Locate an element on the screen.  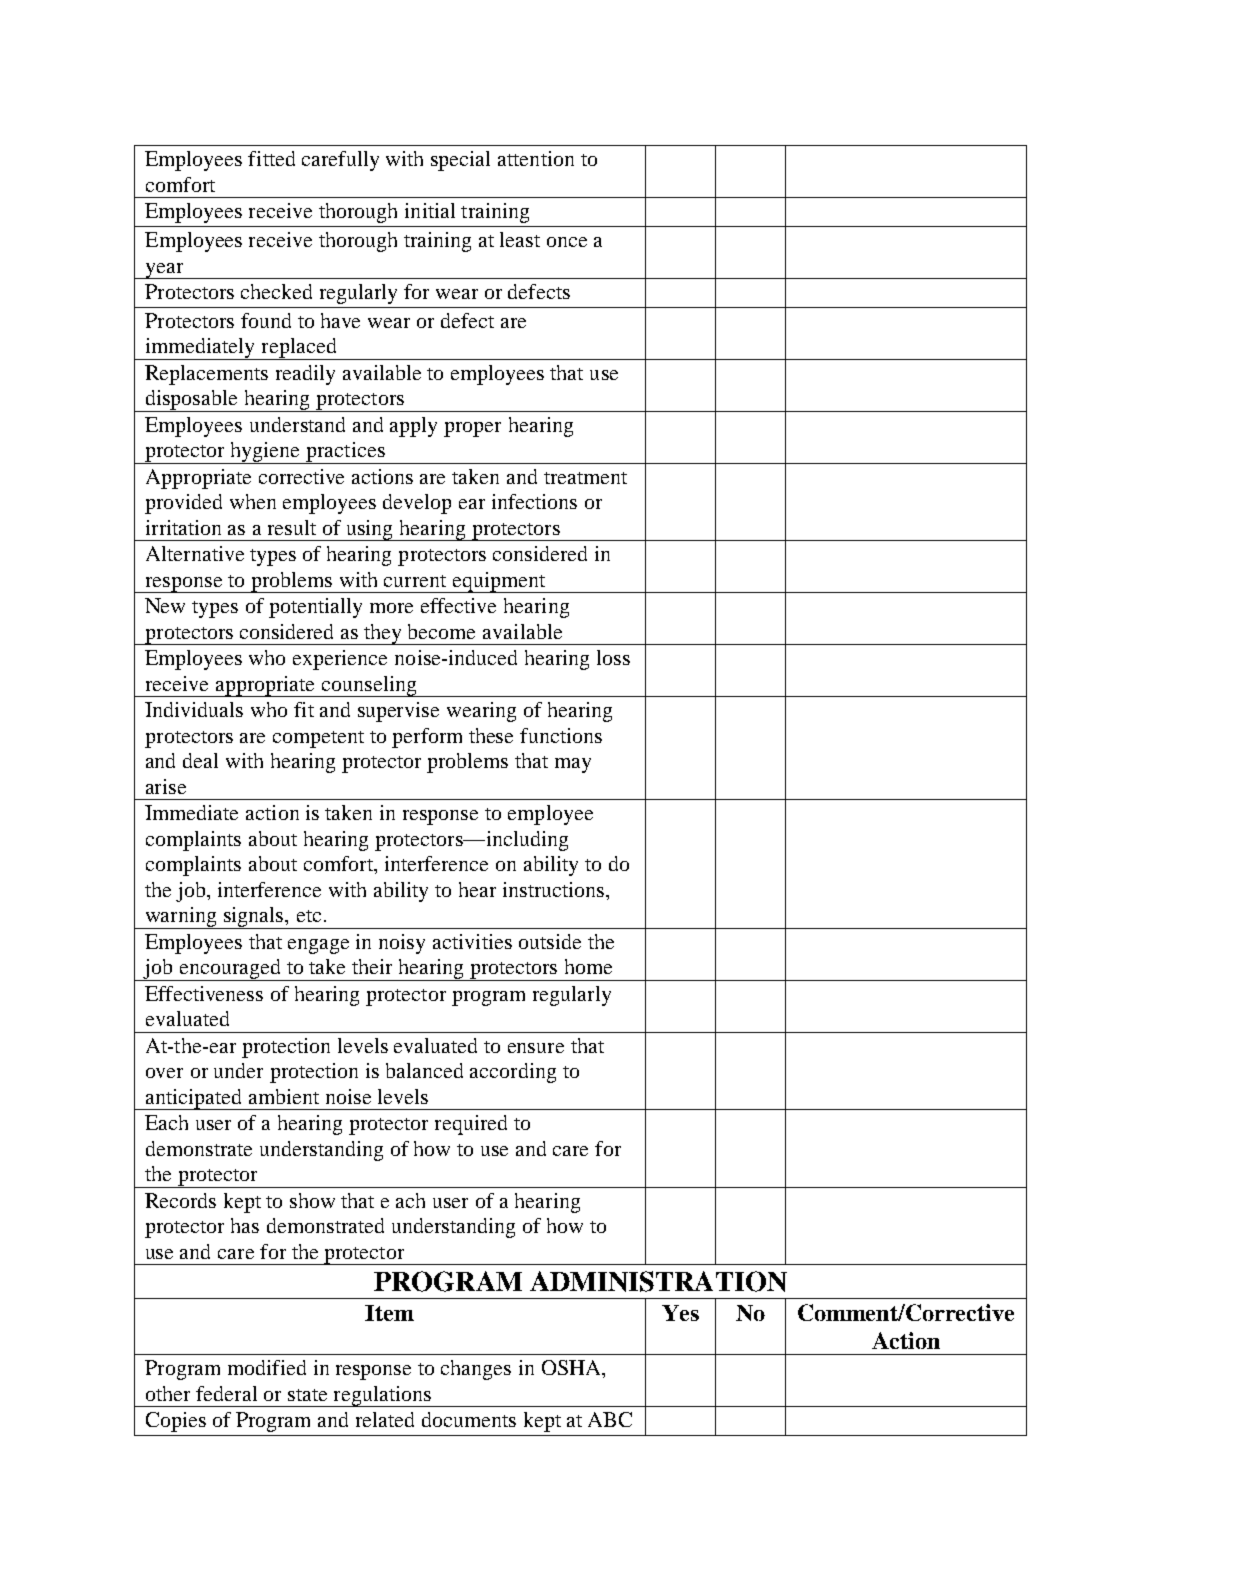
balanced is located at coordinates (424, 1070).
